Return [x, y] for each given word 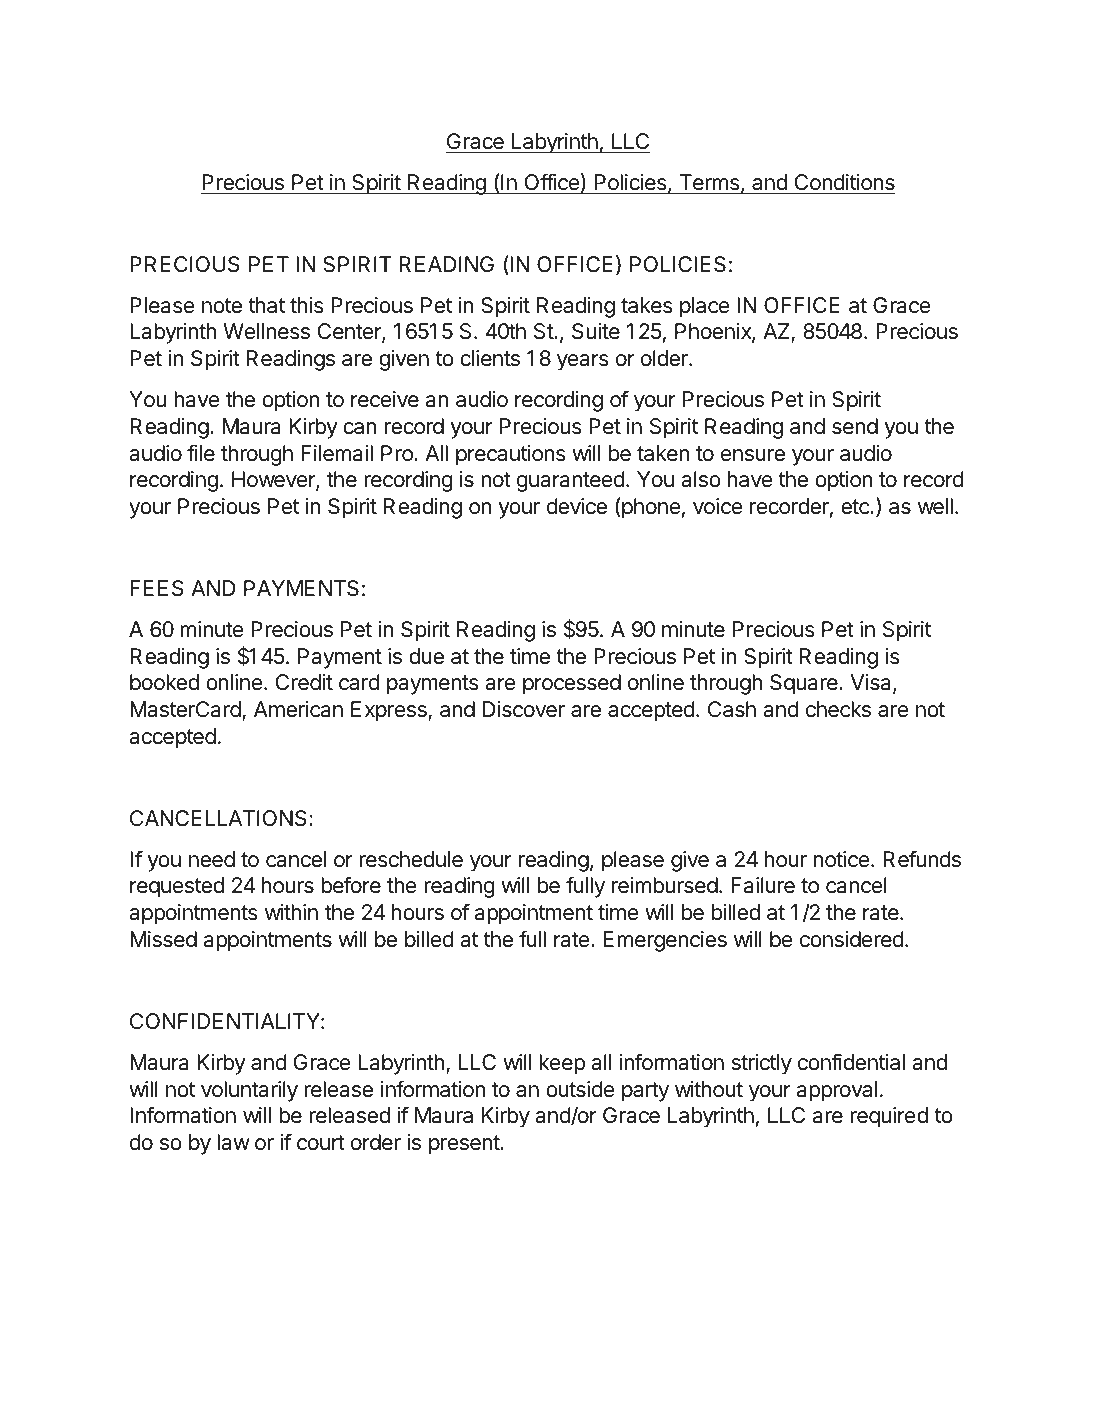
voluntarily [249, 1091]
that [266, 305]
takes [647, 305]
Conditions [844, 182]
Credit [304, 682]
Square [805, 684]
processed [572, 684]
